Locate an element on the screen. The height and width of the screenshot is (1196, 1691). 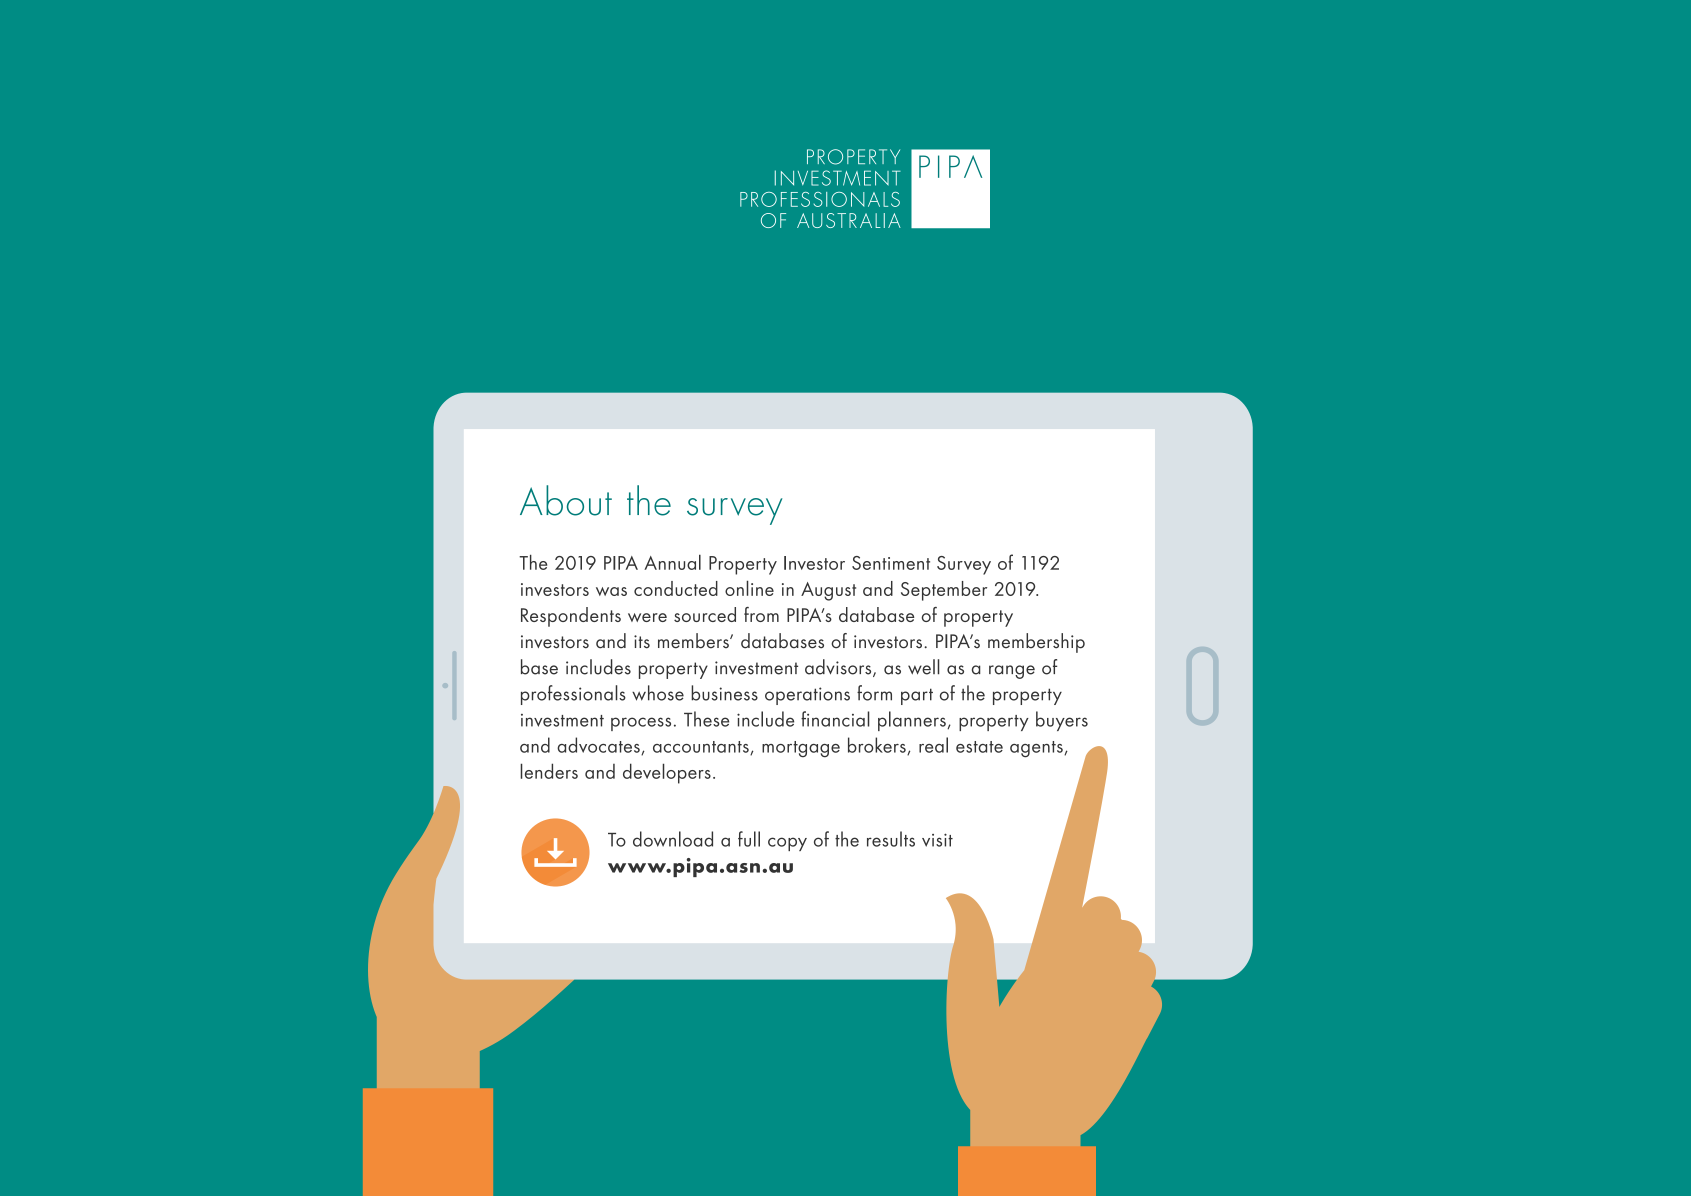
range is located at coordinates (1012, 672).
